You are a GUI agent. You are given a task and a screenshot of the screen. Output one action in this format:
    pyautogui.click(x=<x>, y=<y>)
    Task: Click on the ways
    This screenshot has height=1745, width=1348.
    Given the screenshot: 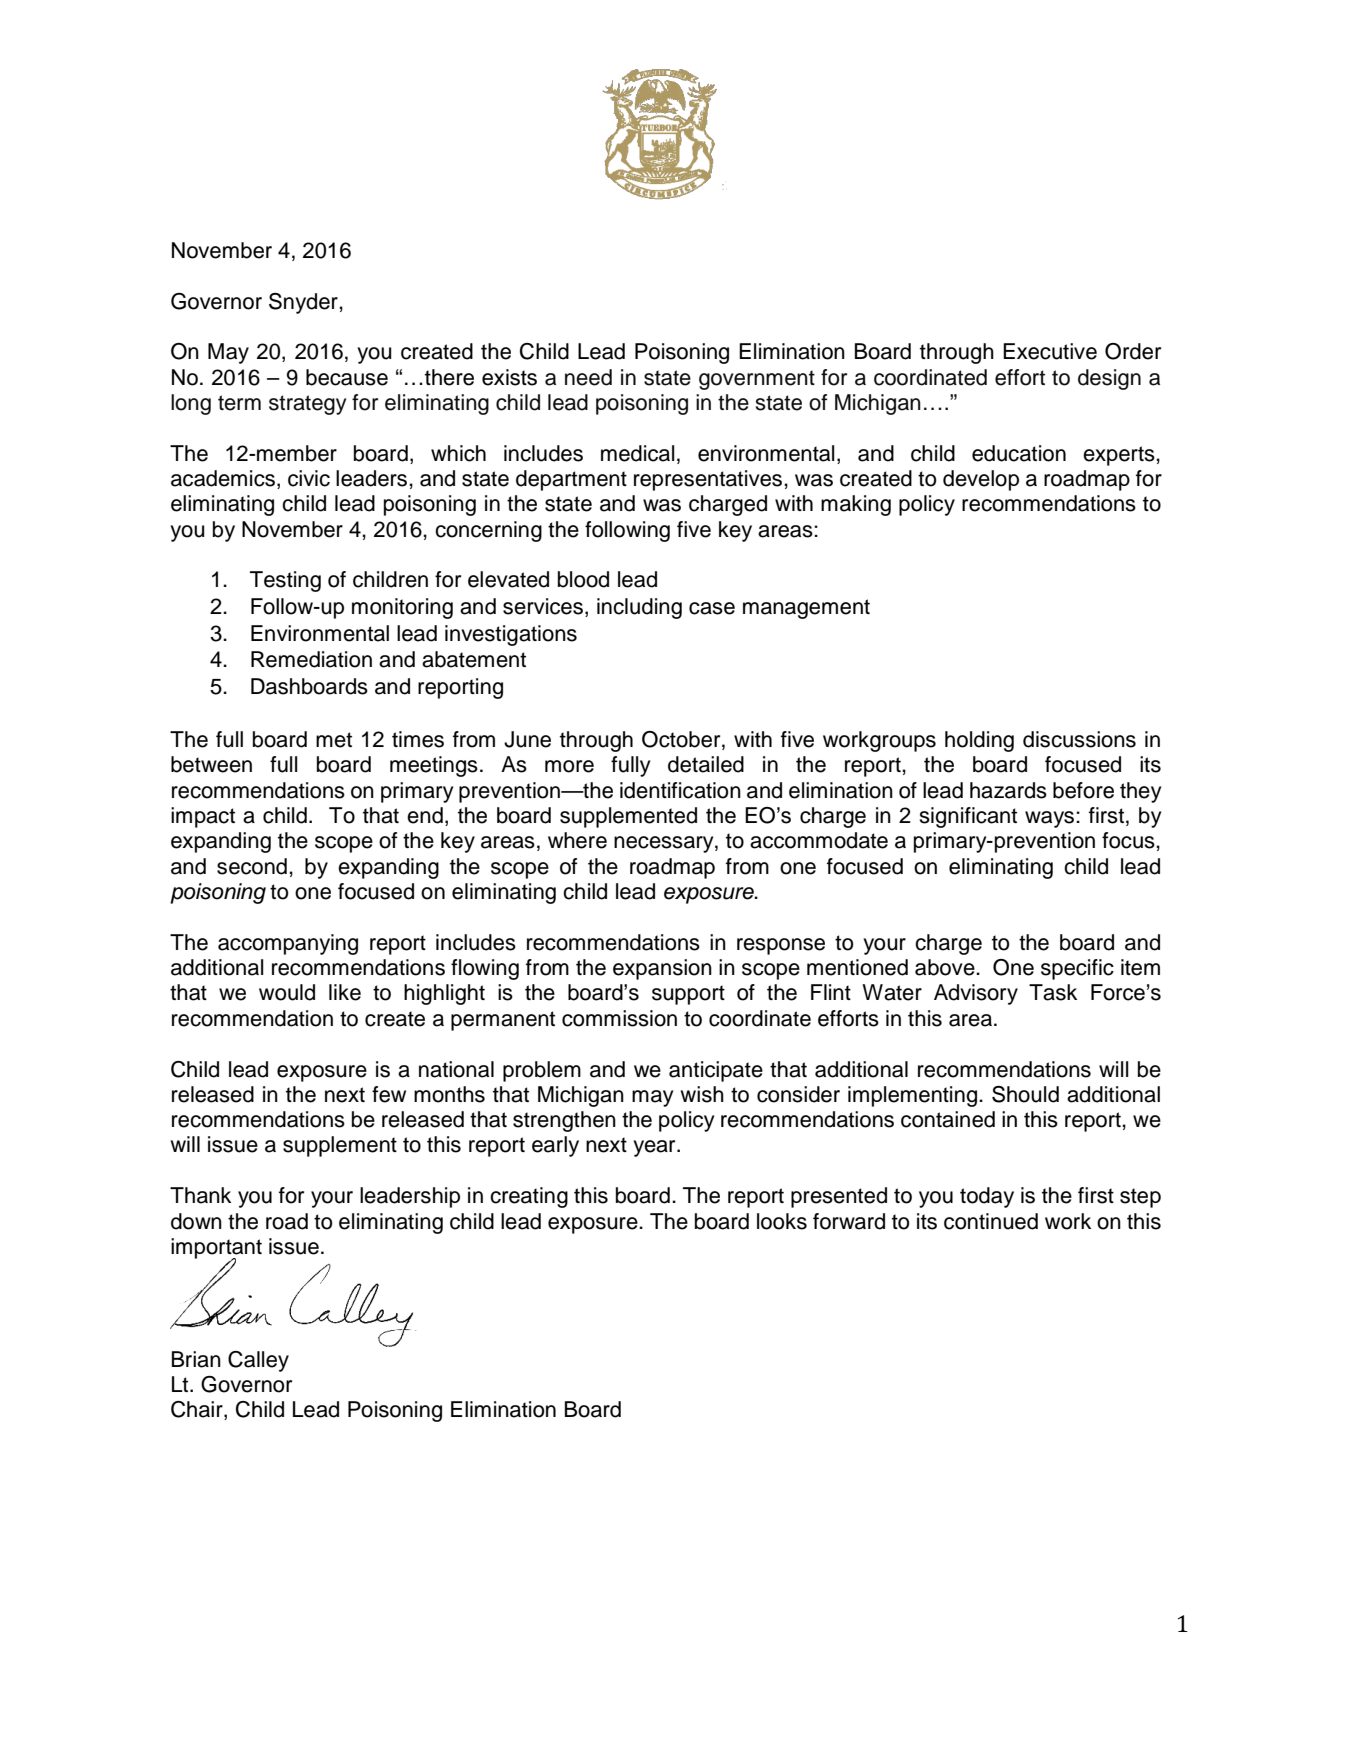 What is the action you would take?
    pyautogui.click(x=1051, y=819)
